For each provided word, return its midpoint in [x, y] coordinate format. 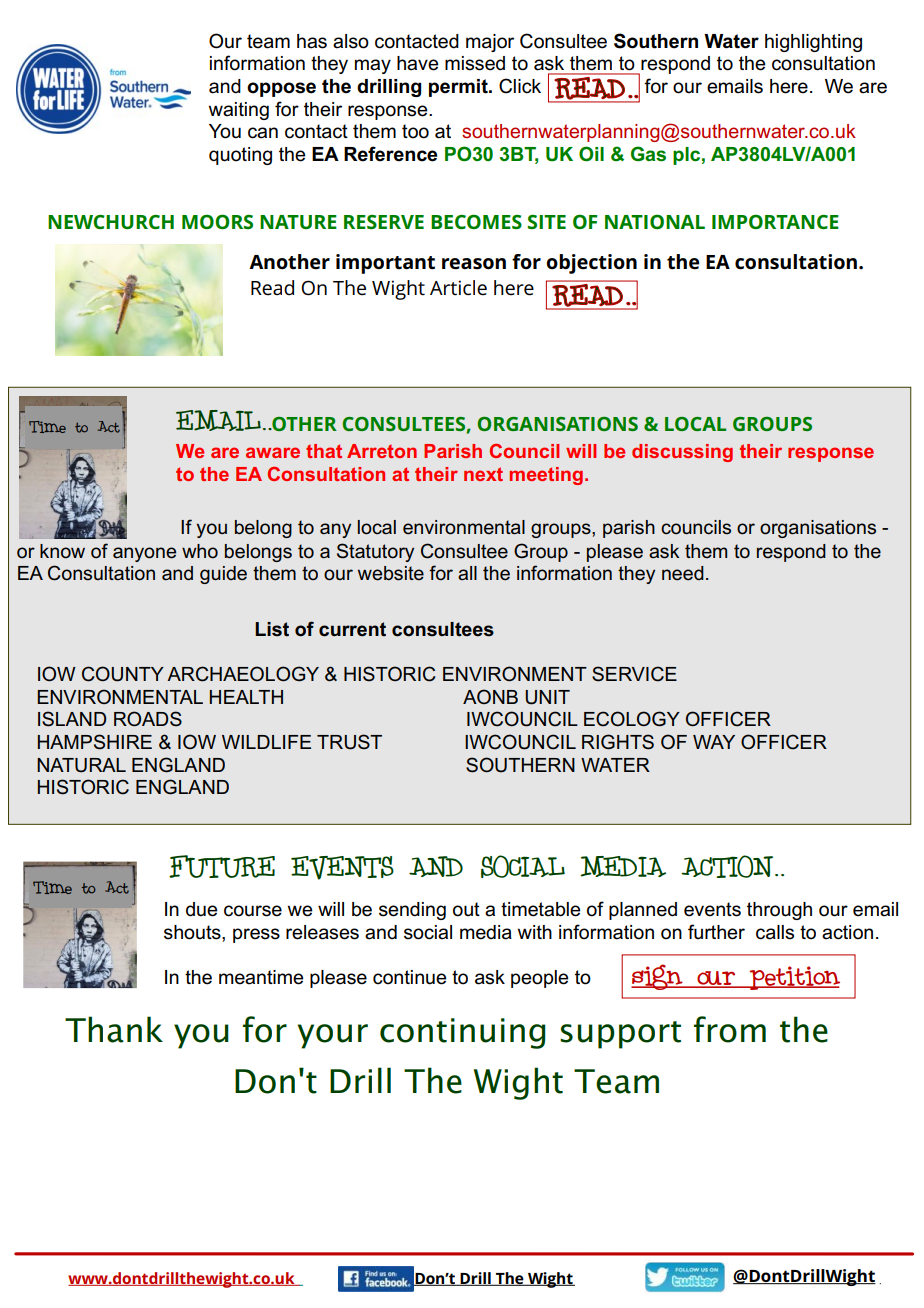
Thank [114, 1029]
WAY [714, 742]
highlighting [813, 43]
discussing [682, 453]
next [483, 474]
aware [273, 452]
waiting [239, 111]
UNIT [547, 697]
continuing [463, 1033]
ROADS [148, 719]
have [417, 63]
